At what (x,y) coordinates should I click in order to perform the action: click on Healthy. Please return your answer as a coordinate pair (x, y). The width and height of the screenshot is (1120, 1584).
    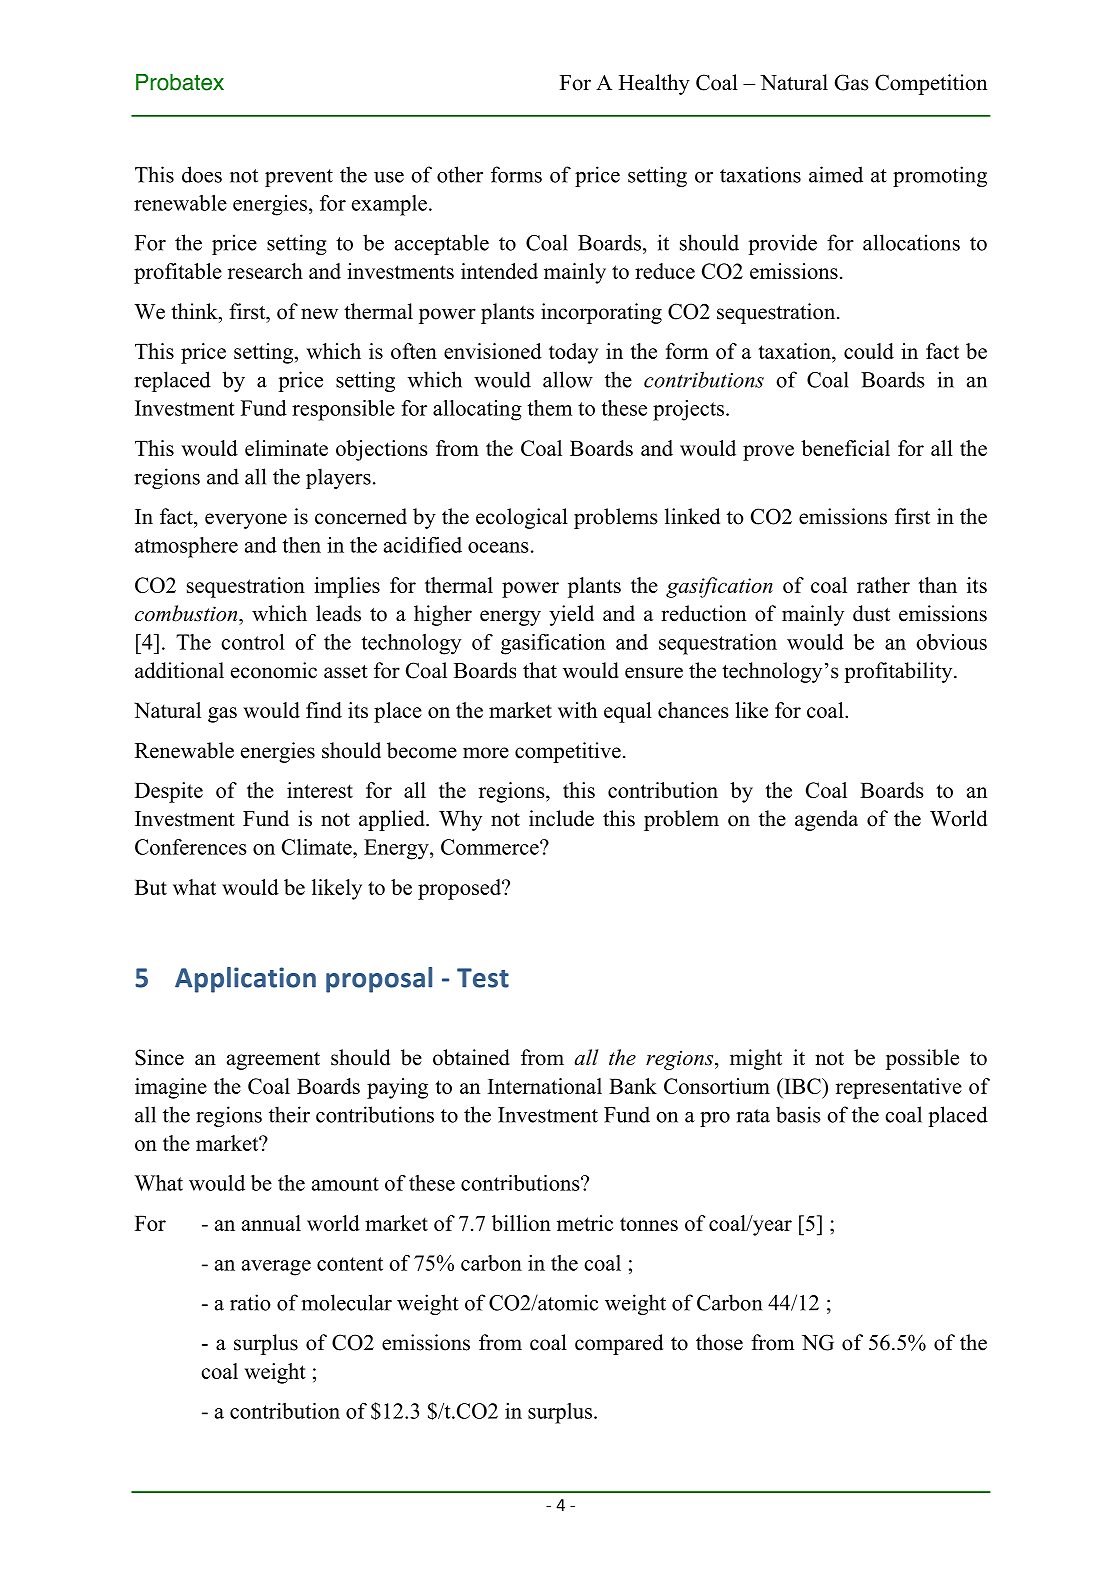
    Looking at the image, I should click on (654, 84).
